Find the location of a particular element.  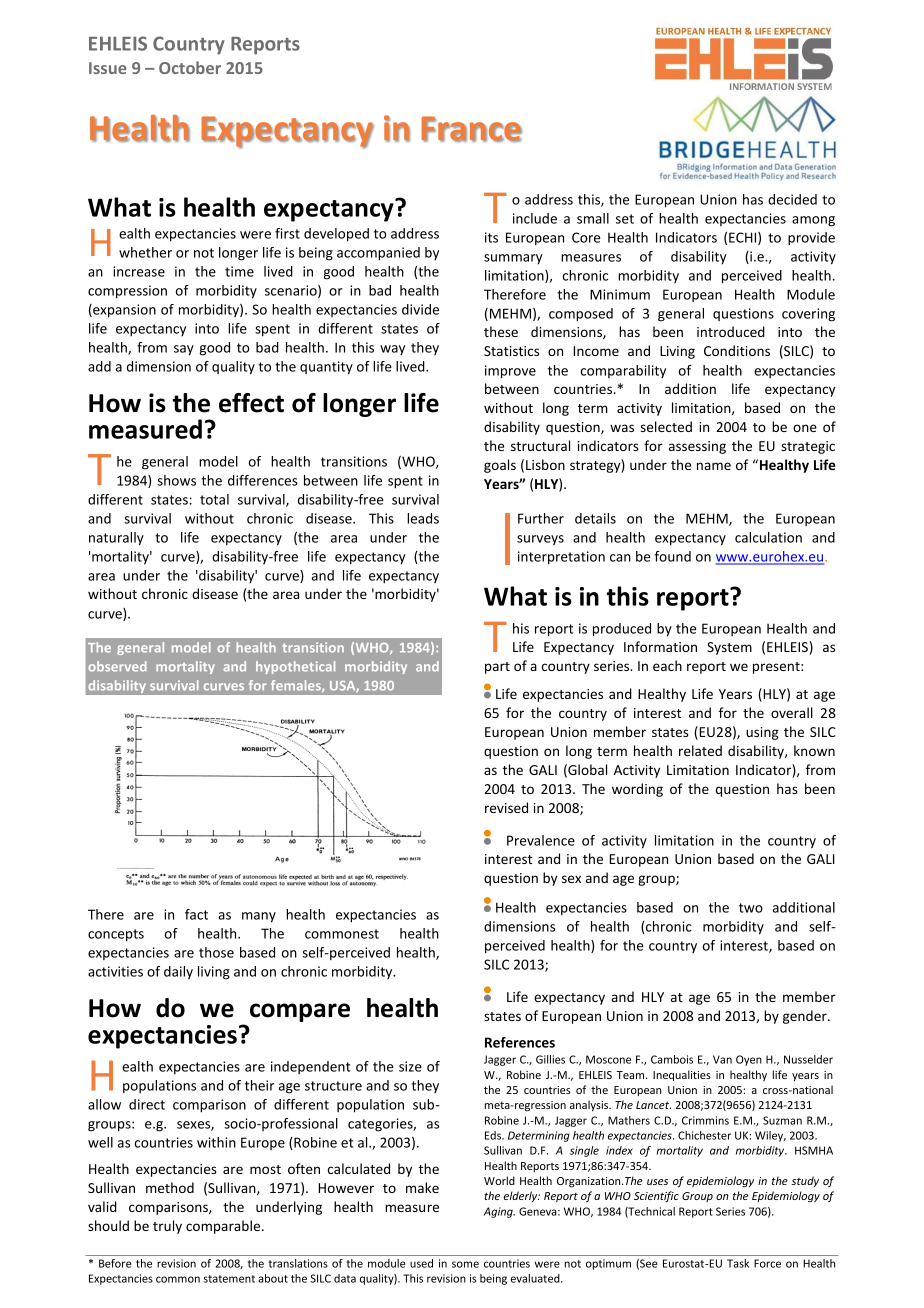

France is located at coordinates (471, 129).
